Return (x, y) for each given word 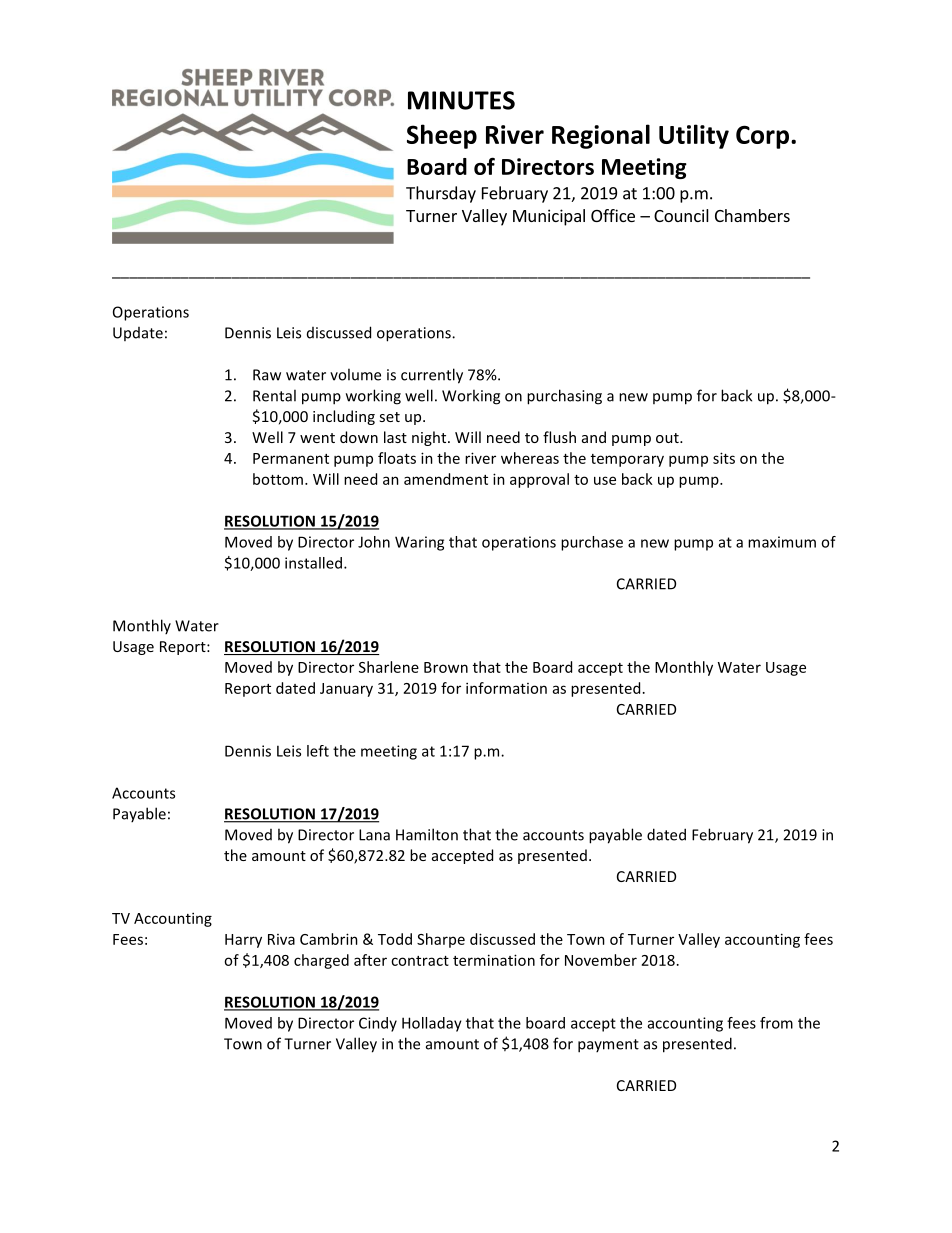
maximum (782, 542)
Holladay (432, 1024)
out (668, 438)
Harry (243, 941)
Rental (274, 395)
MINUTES (461, 100)
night (430, 438)
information (506, 688)
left (318, 751)
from (776, 1023)
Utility (694, 136)
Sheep (442, 136)
